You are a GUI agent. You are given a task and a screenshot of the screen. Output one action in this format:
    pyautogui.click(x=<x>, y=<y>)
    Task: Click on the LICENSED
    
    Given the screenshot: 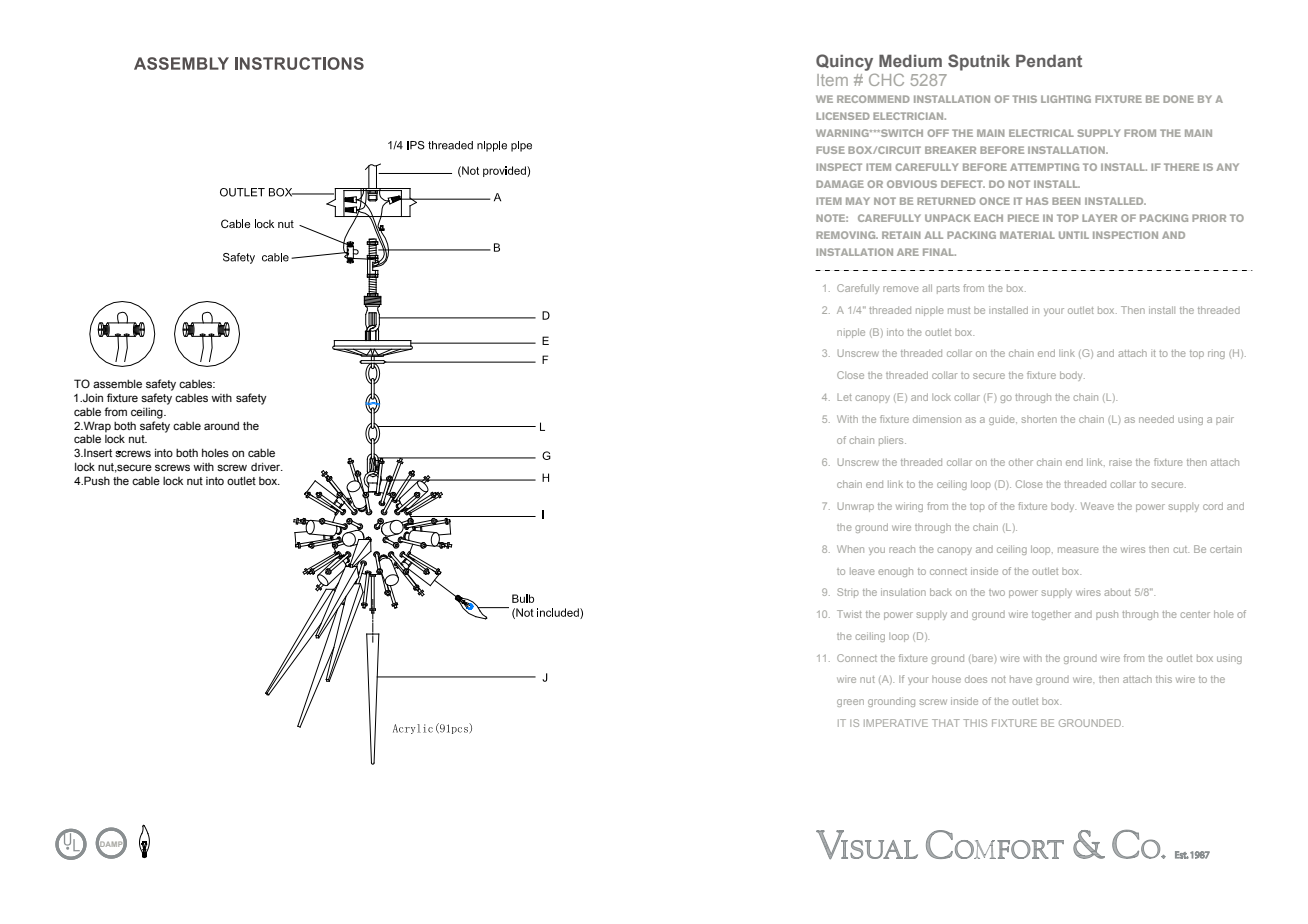 What is the action you would take?
    pyautogui.click(x=843, y=116)
